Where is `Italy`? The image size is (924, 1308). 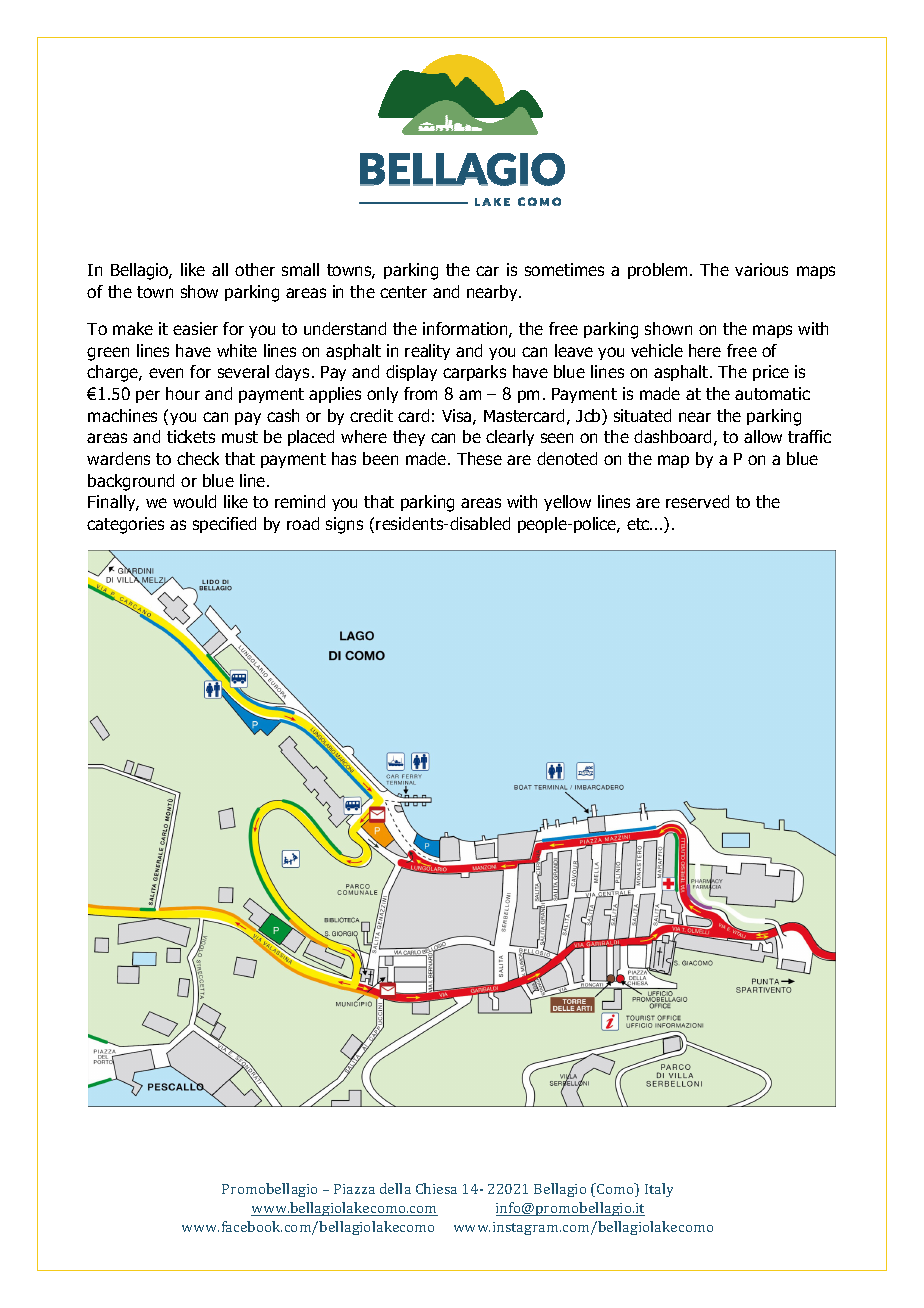 Italy is located at coordinates (659, 1190).
